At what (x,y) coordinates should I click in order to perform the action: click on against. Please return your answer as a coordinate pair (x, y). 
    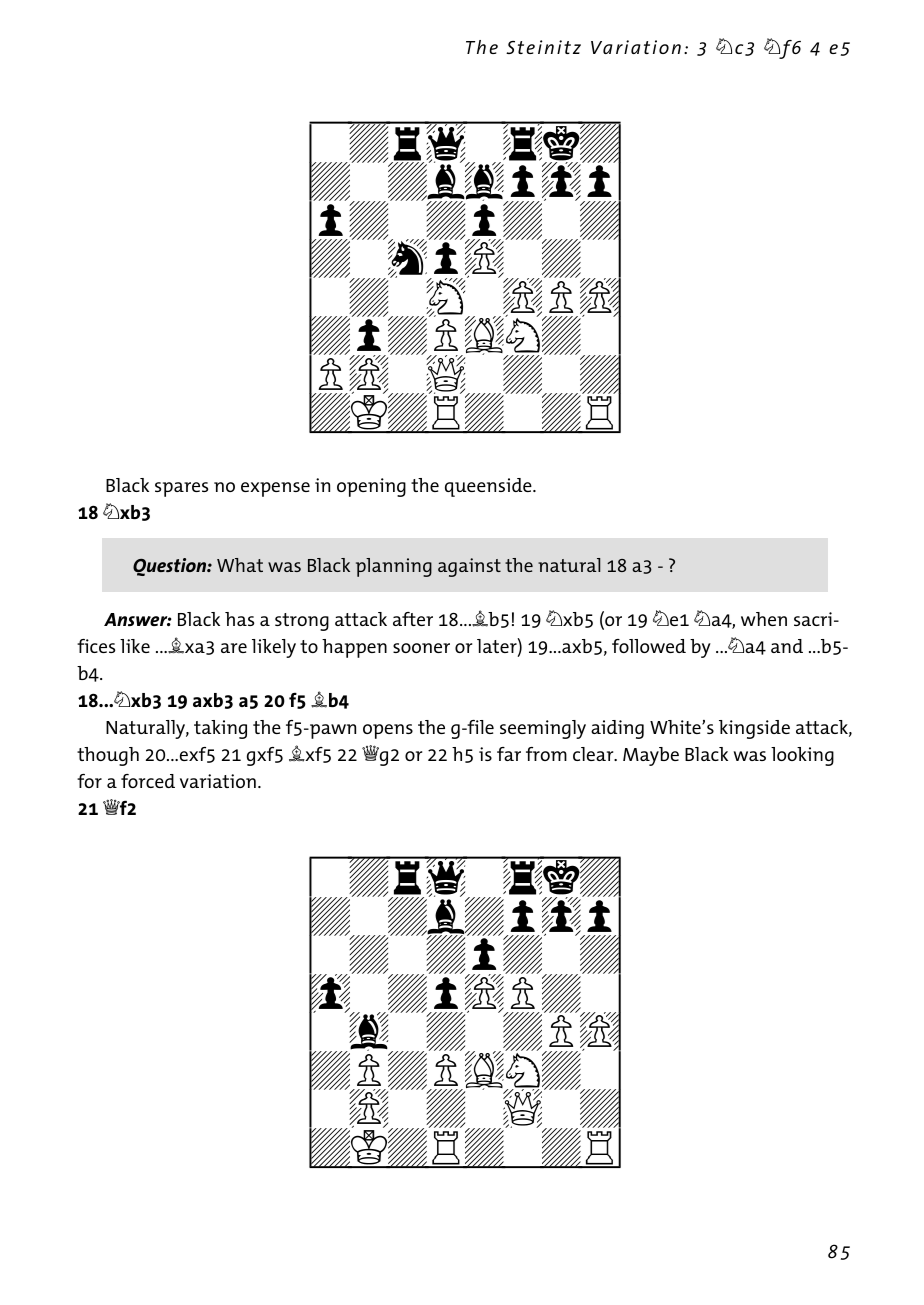
    Looking at the image, I should click on (469, 567).
